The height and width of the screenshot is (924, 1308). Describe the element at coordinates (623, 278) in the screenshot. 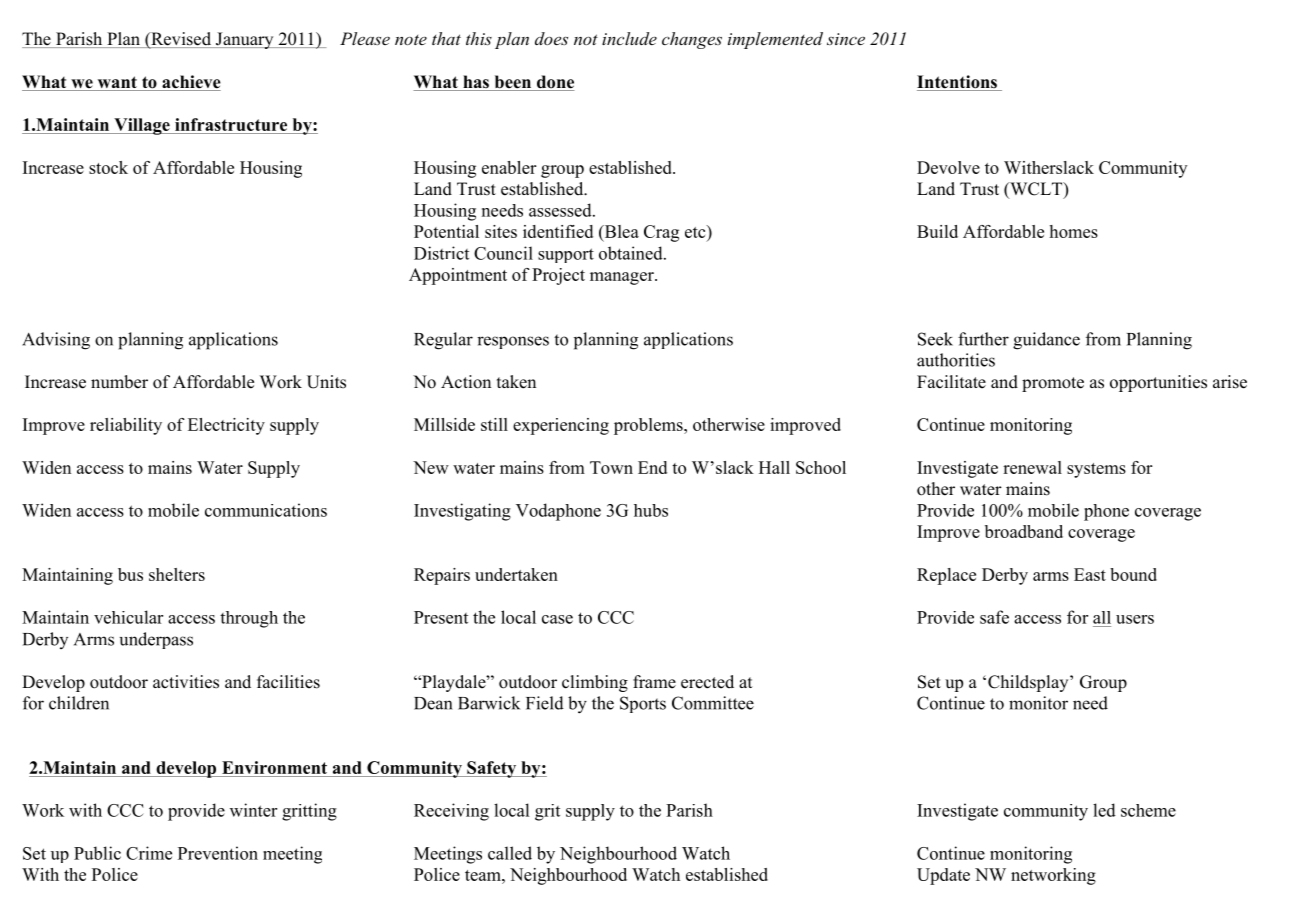

I see `manager` at that location.
